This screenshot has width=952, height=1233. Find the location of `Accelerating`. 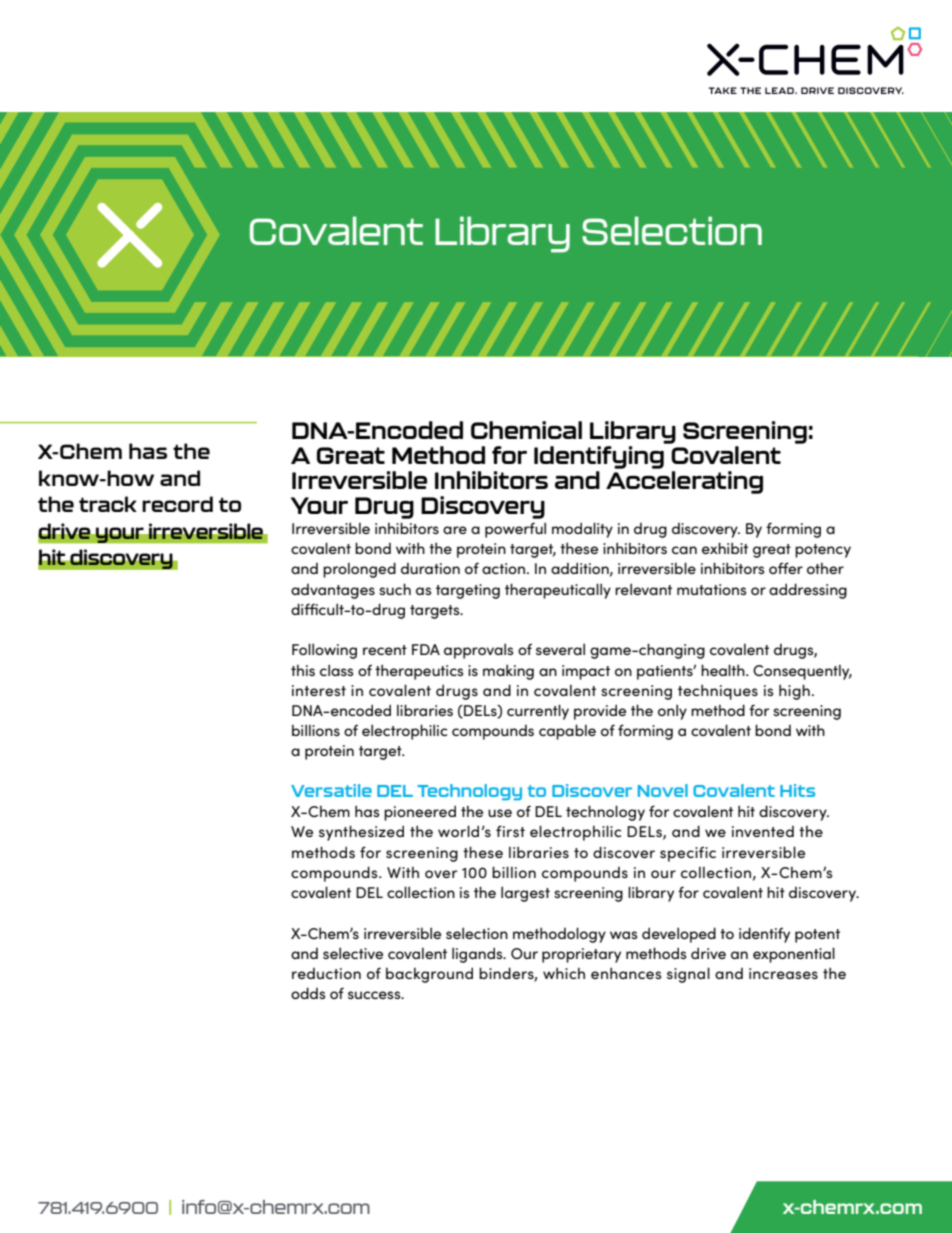

Accelerating is located at coordinates (684, 482).
